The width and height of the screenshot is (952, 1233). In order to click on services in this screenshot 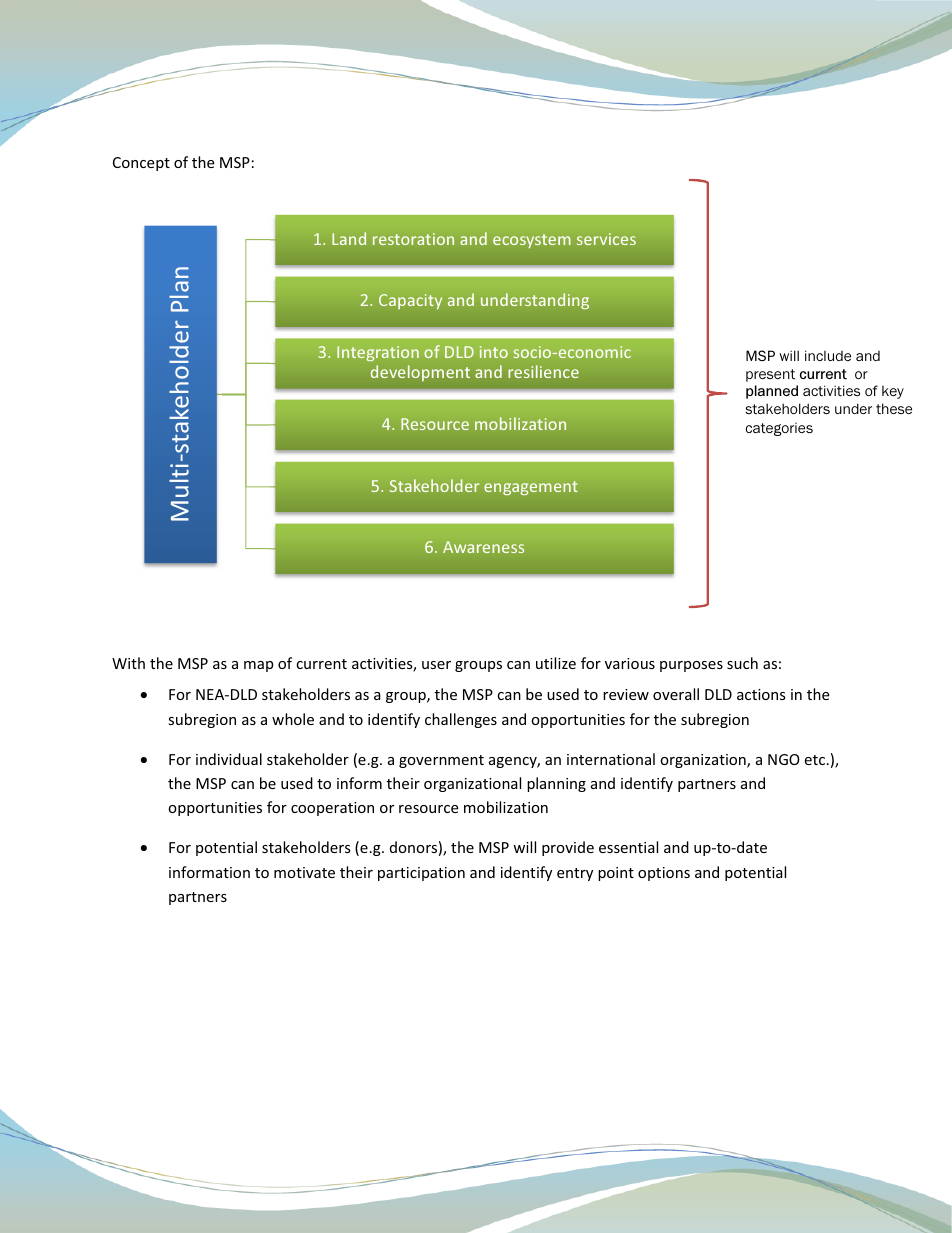, I will do `click(606, 239)`.
